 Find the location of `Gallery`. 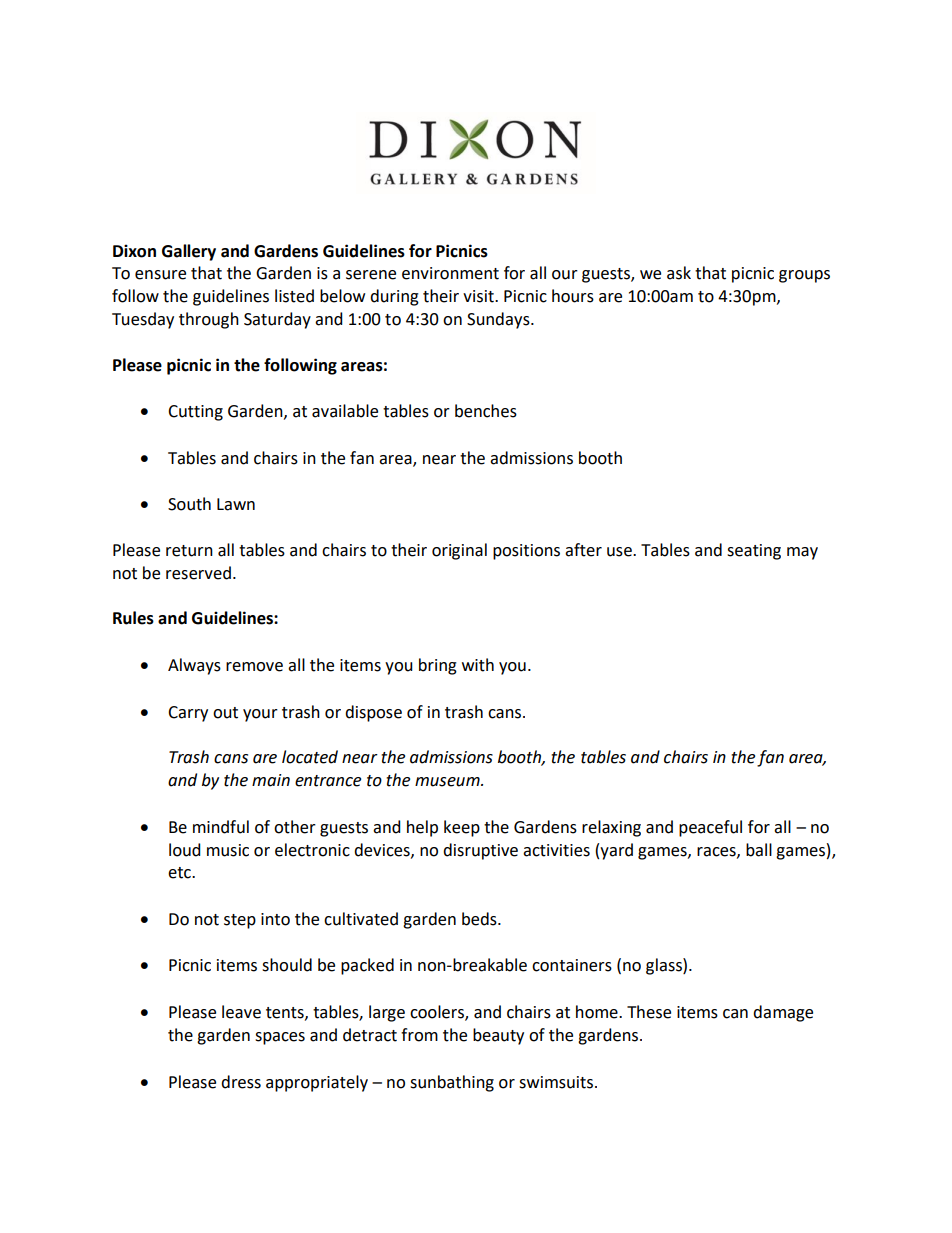

Gallery is located at coordinates (189, 252).
